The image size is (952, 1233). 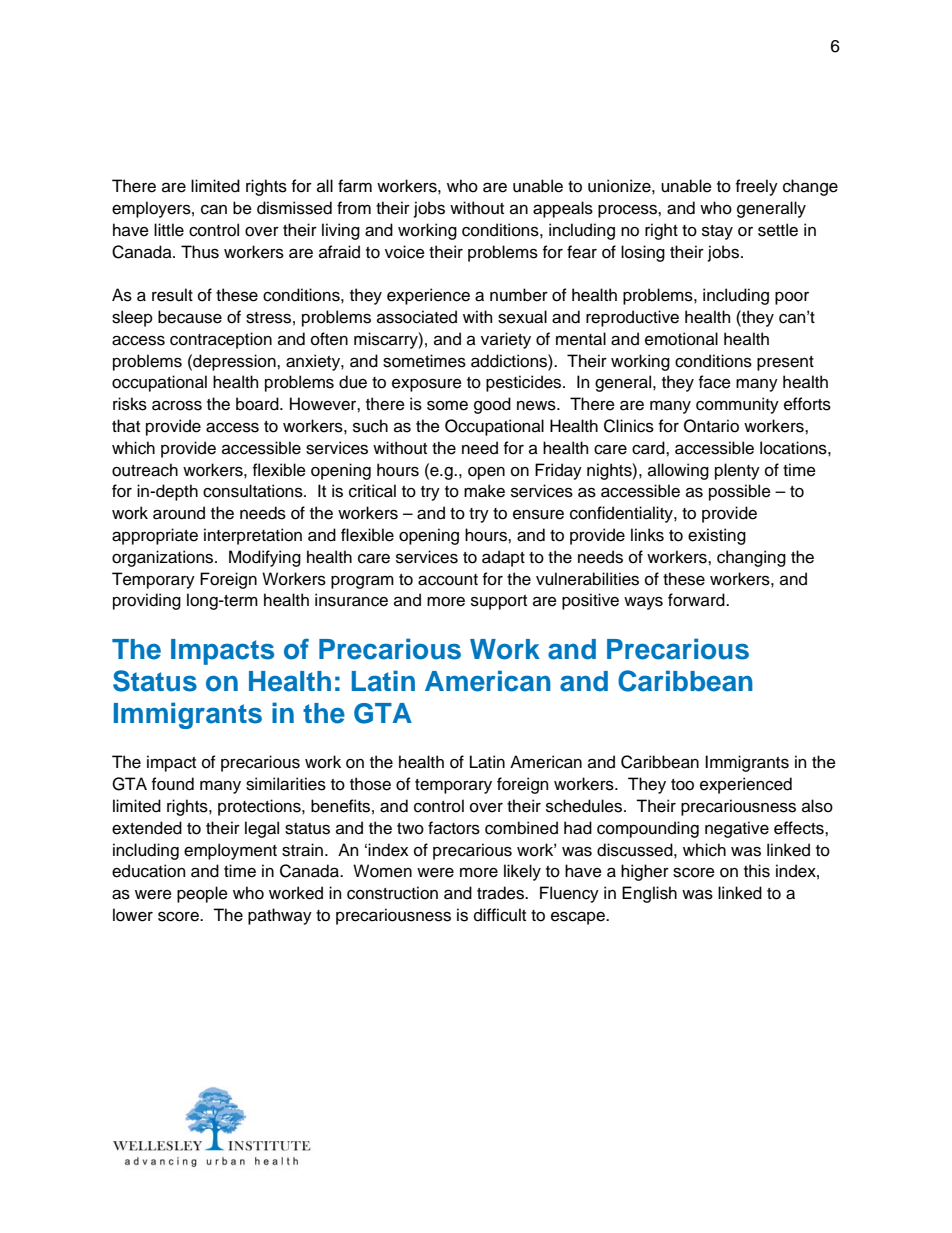 I want to click on too, so click(x=682, y=785).
